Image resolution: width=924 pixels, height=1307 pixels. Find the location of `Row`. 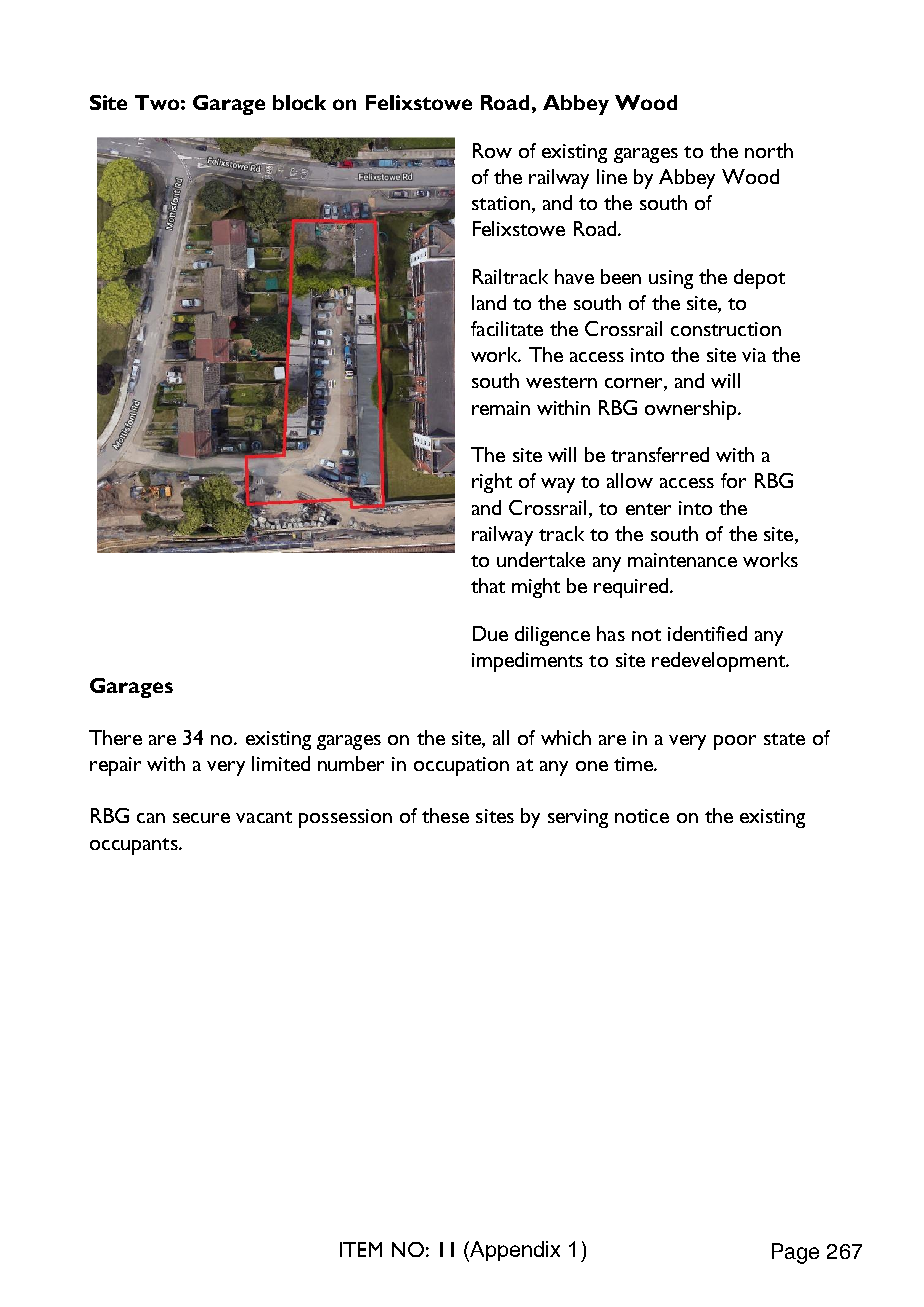

Row is located at coordinates (492, 150).
